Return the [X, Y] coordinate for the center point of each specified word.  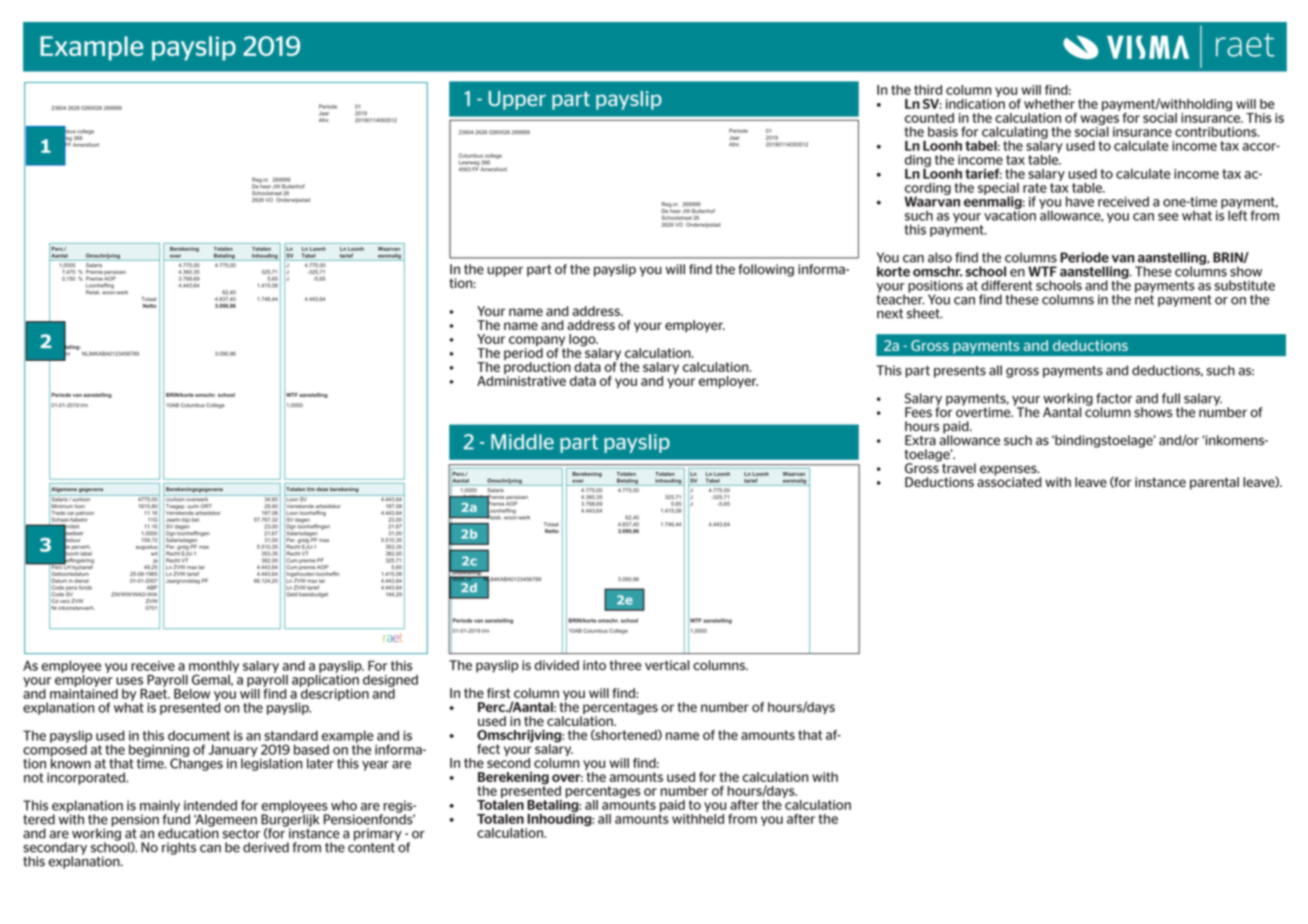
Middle [522, 442]
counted [929, 118]
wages [1099, 121]
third [928, 90]
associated [1009, 481]
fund [176, 818]
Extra [920, 440]
